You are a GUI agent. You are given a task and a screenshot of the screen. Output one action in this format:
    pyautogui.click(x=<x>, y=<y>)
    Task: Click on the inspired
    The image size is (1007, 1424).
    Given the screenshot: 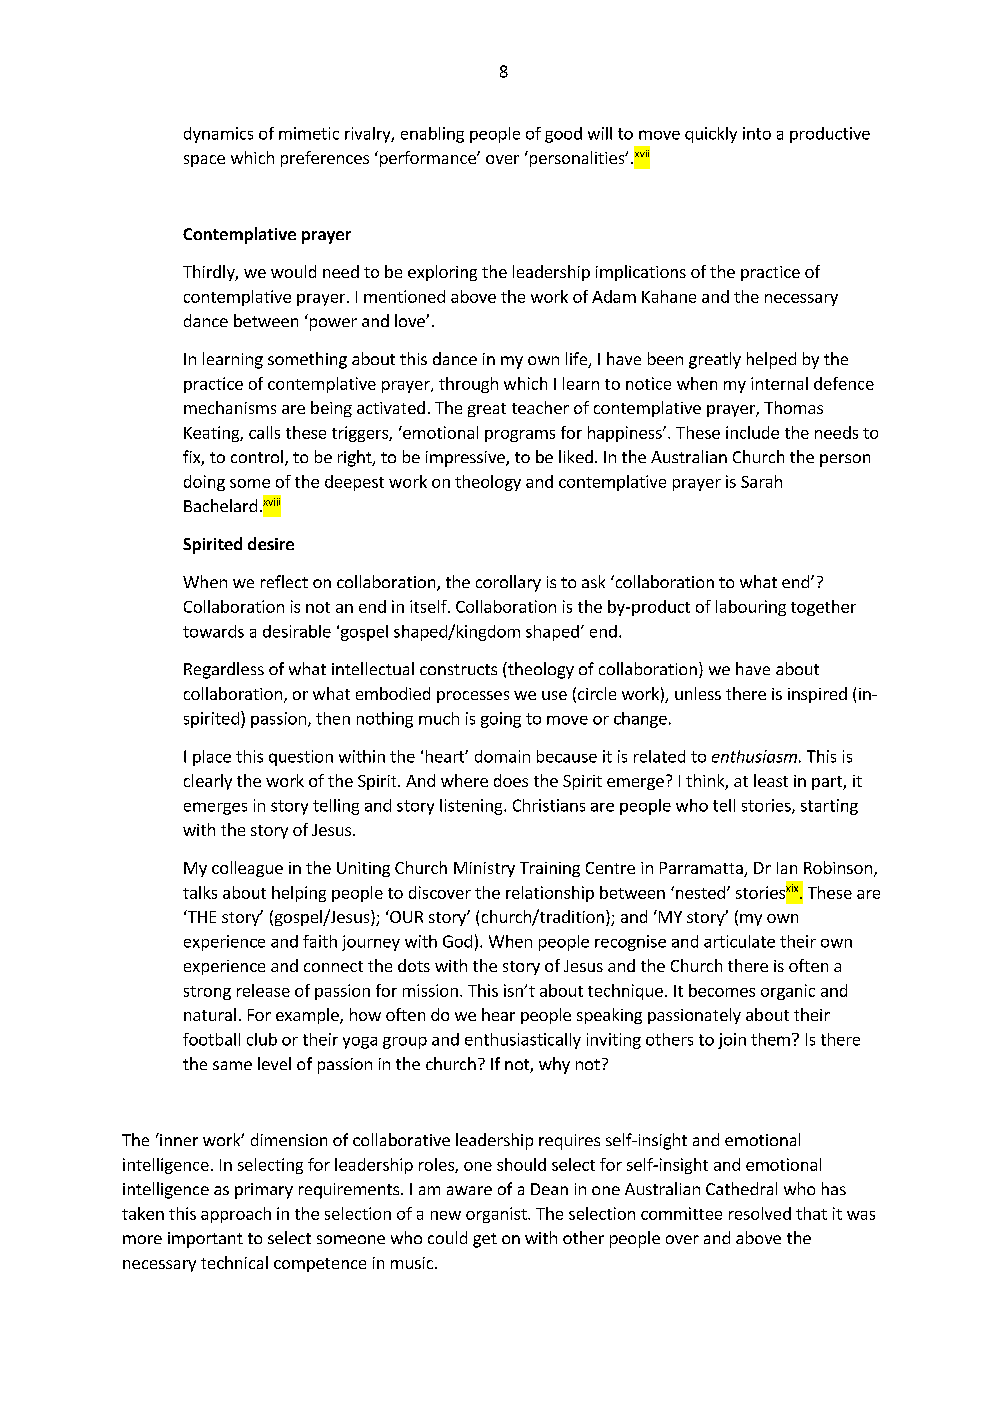 What is the action you would take?
    pyautogui.click(x=817, y=695)
